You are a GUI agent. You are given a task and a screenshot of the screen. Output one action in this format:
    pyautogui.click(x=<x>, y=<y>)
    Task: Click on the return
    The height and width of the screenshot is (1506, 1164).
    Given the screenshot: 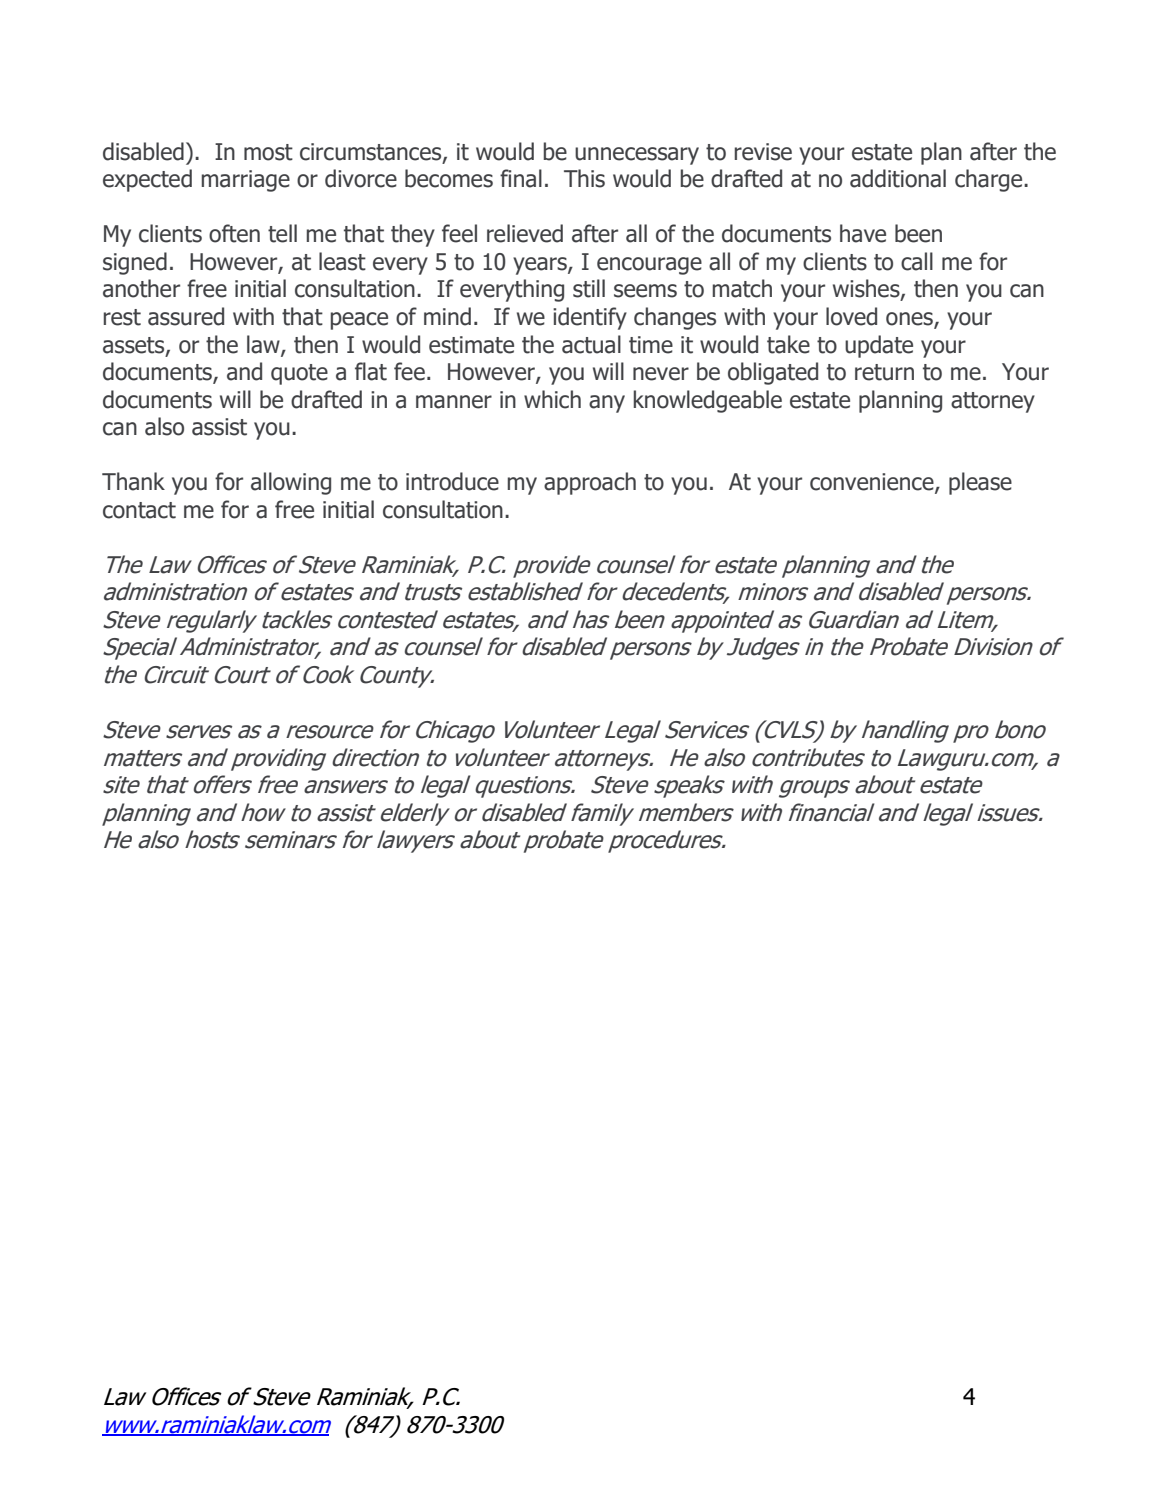 What is the action you would take?
    pyautogui.click(x=884, y=372)
